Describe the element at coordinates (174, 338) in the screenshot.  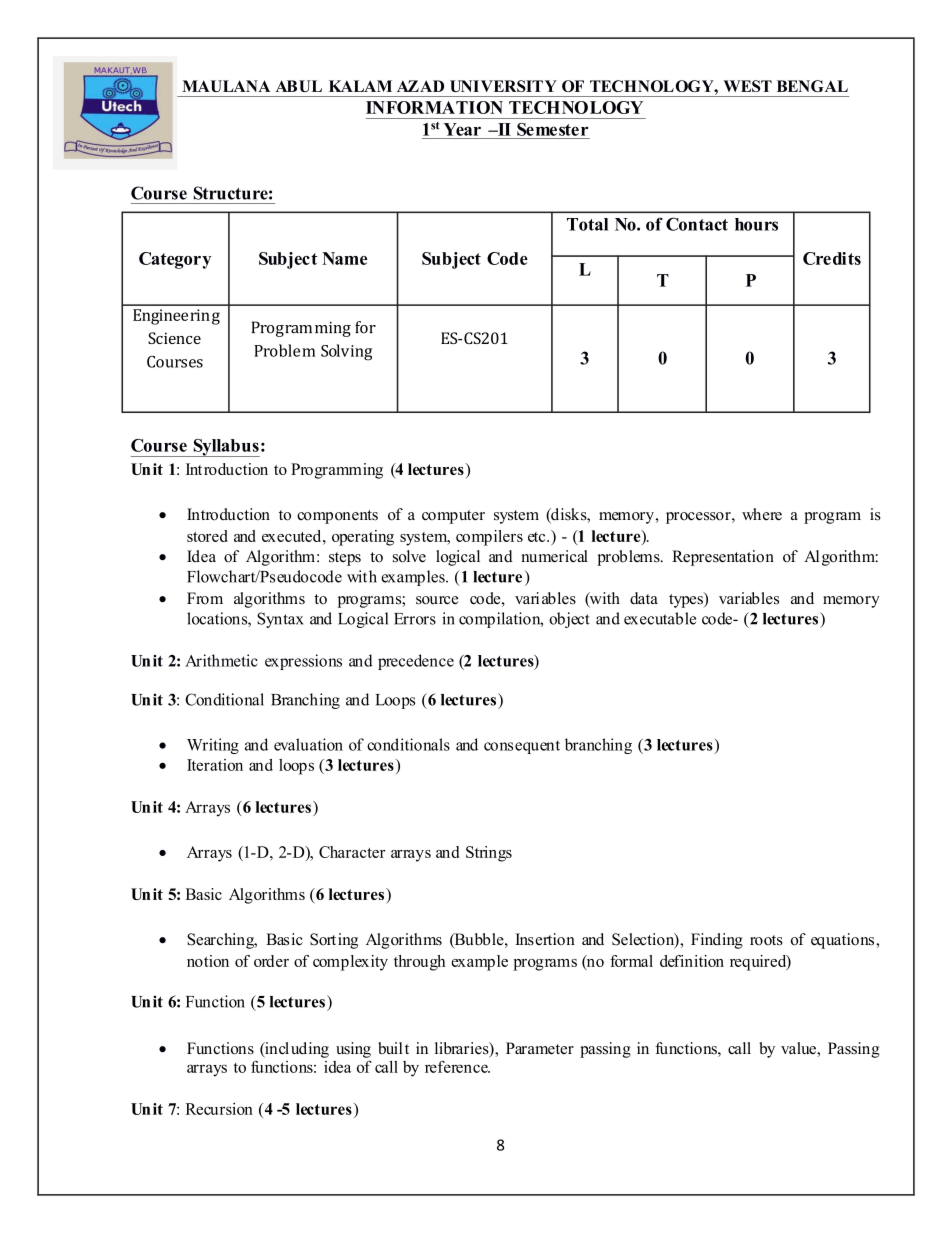
I see `Science` at that location.
